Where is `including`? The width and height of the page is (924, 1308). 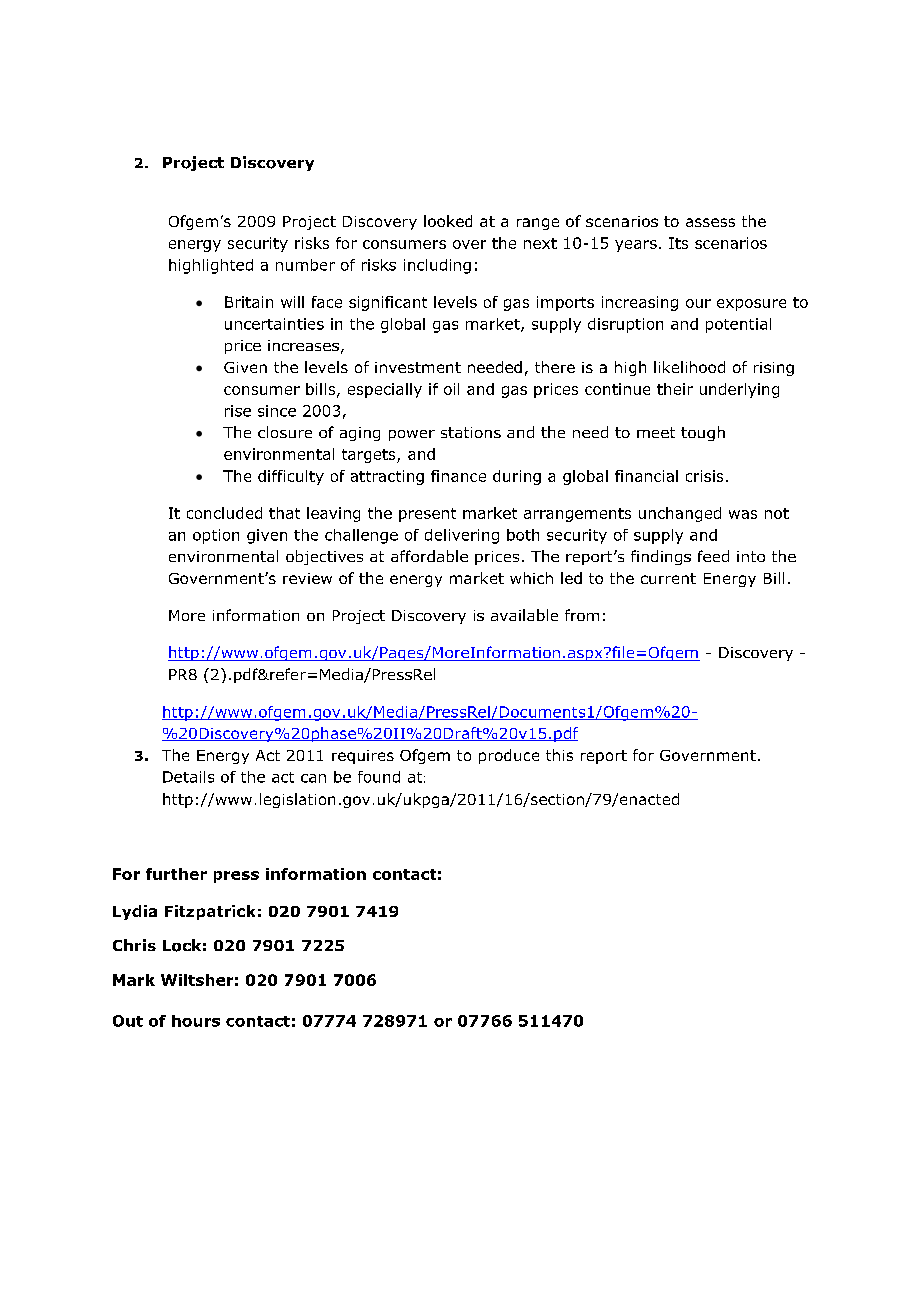
including is located at coordinates (437, 266).
